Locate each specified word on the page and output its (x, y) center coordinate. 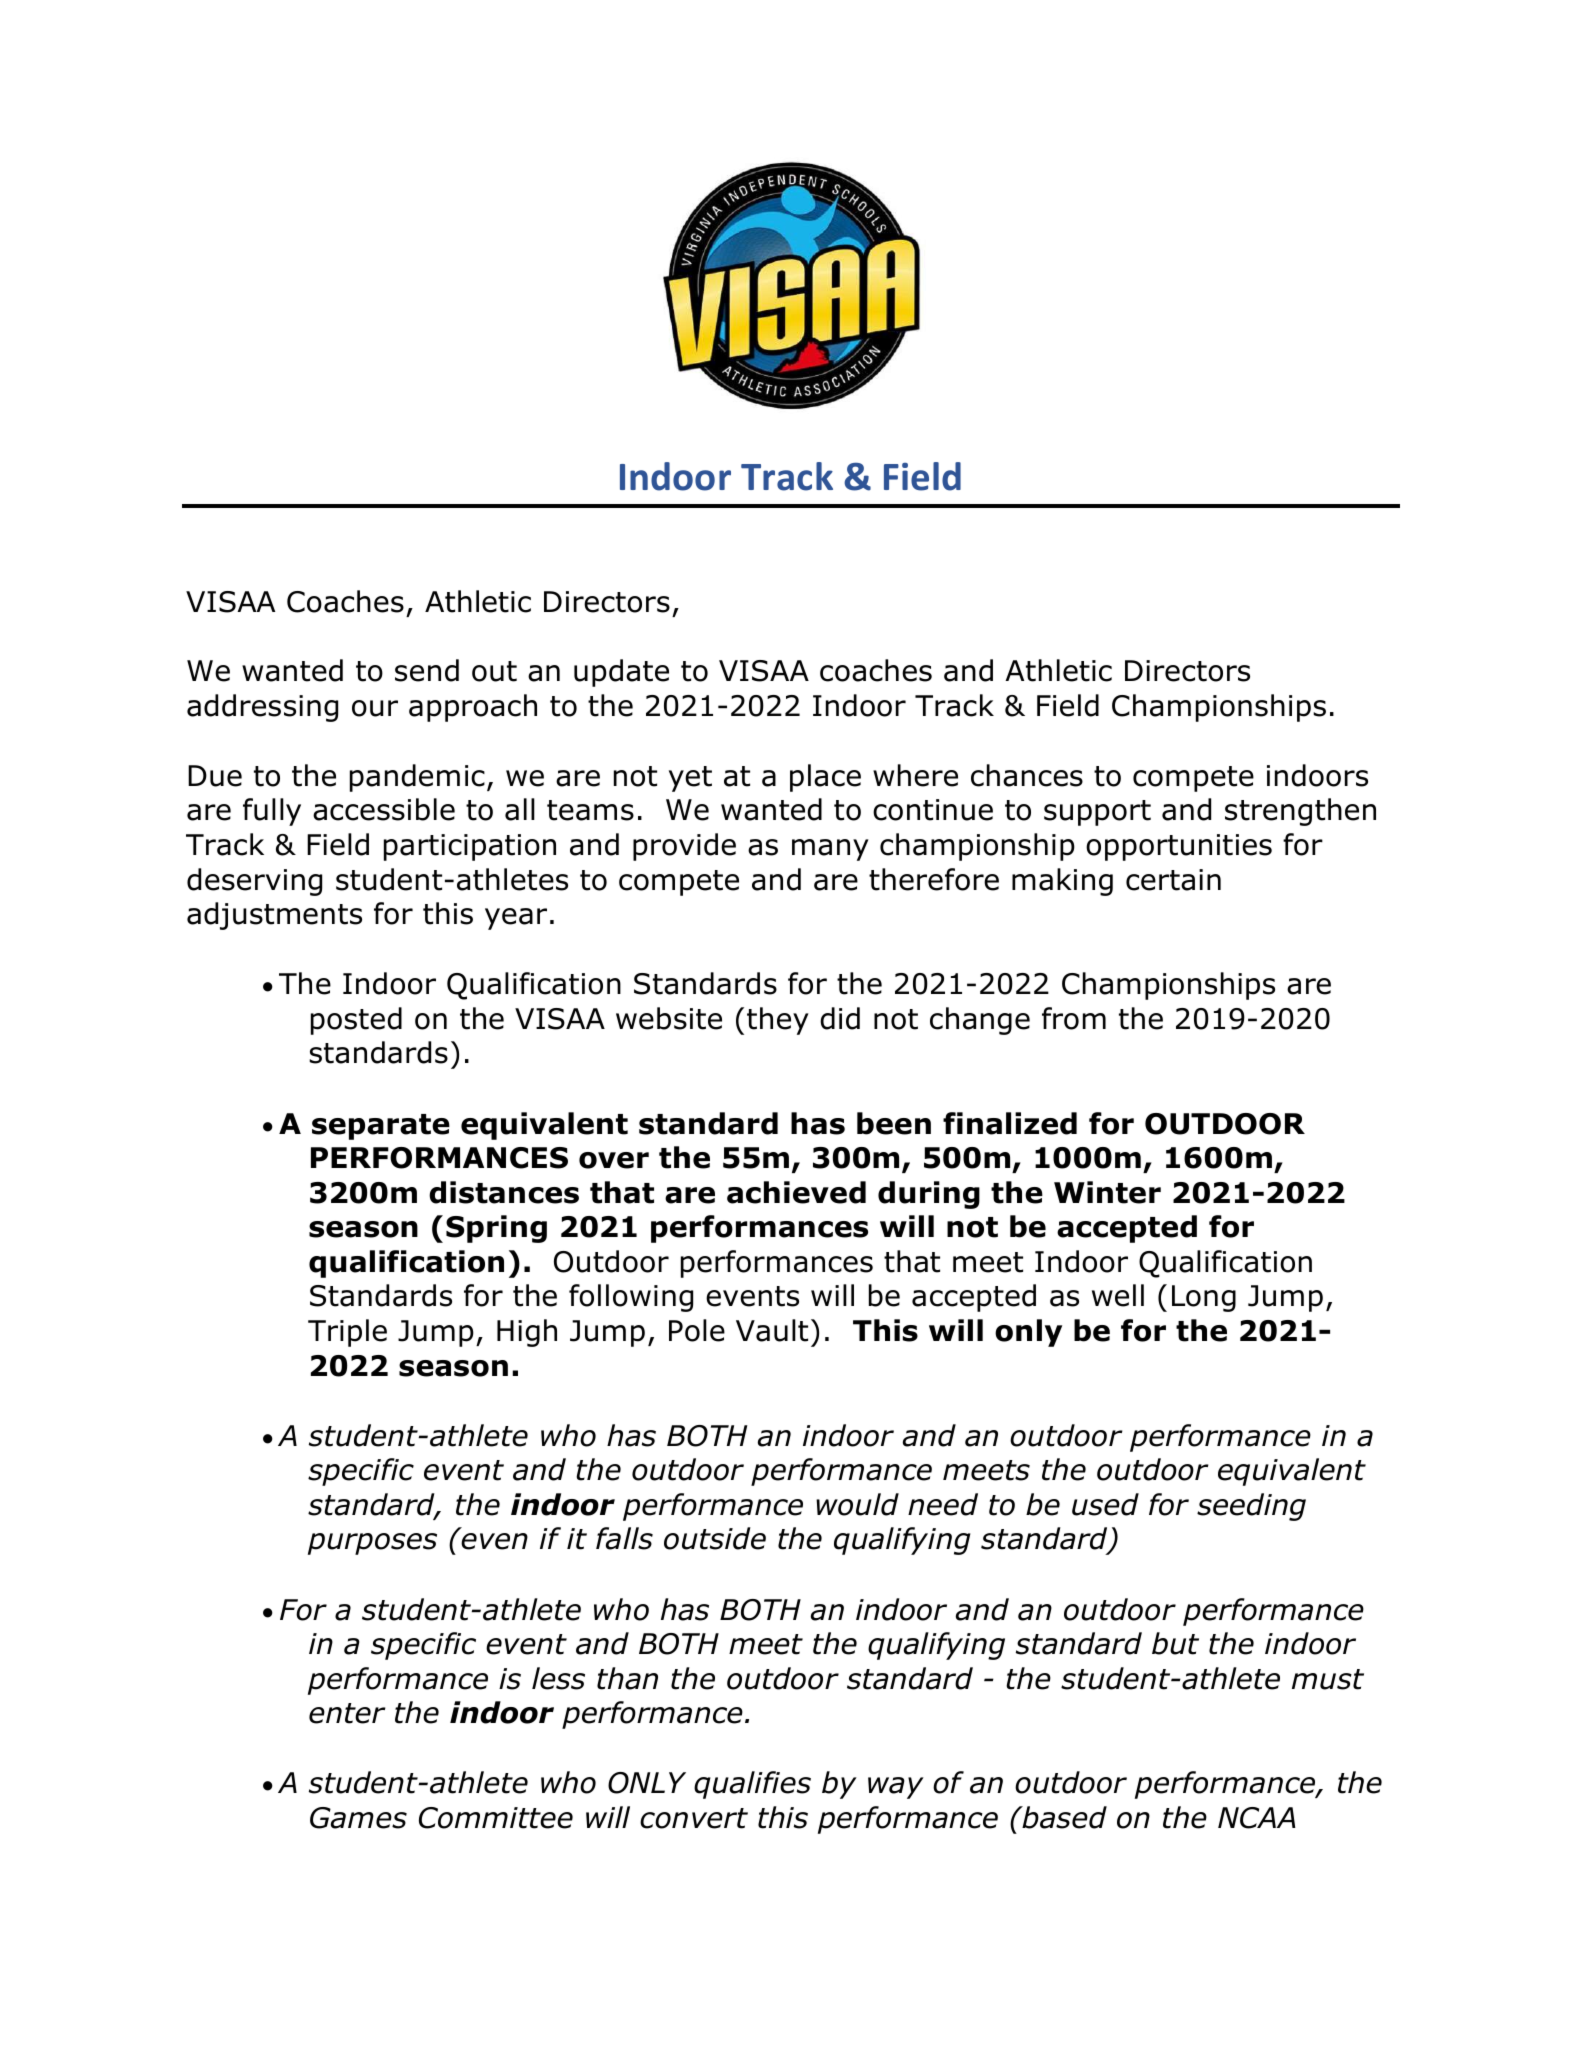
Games (358, 1818)
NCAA (1257, 1818)
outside (715, 1538)
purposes (372, 1544)
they (778, 1021)
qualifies (752, 1785)
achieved (796, 1192)
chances (1027, 775)
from (1074, 1018)
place (825, 778)
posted (356, 1021)
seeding (1251, 1507)
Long (1204, 1298)
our (375, 708)
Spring (496, 1229)
